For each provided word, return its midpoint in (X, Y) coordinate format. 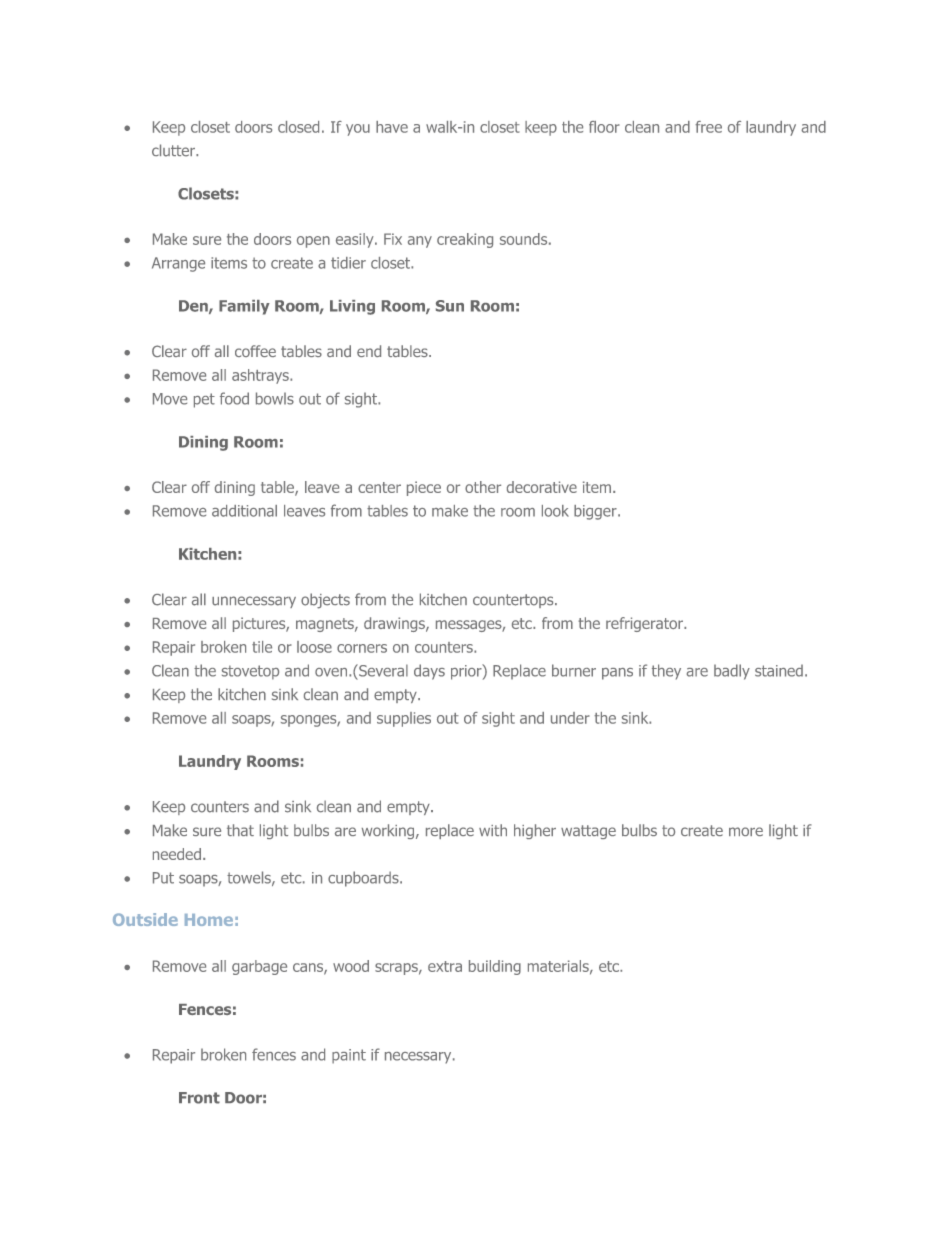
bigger (596, 512)
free (708, 127)
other (483, 487)
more (746, 831)
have (392, 127)
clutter (174, 150)
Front (199, 1098)
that (240, 830)
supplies (404, 719)
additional (244, 511)
